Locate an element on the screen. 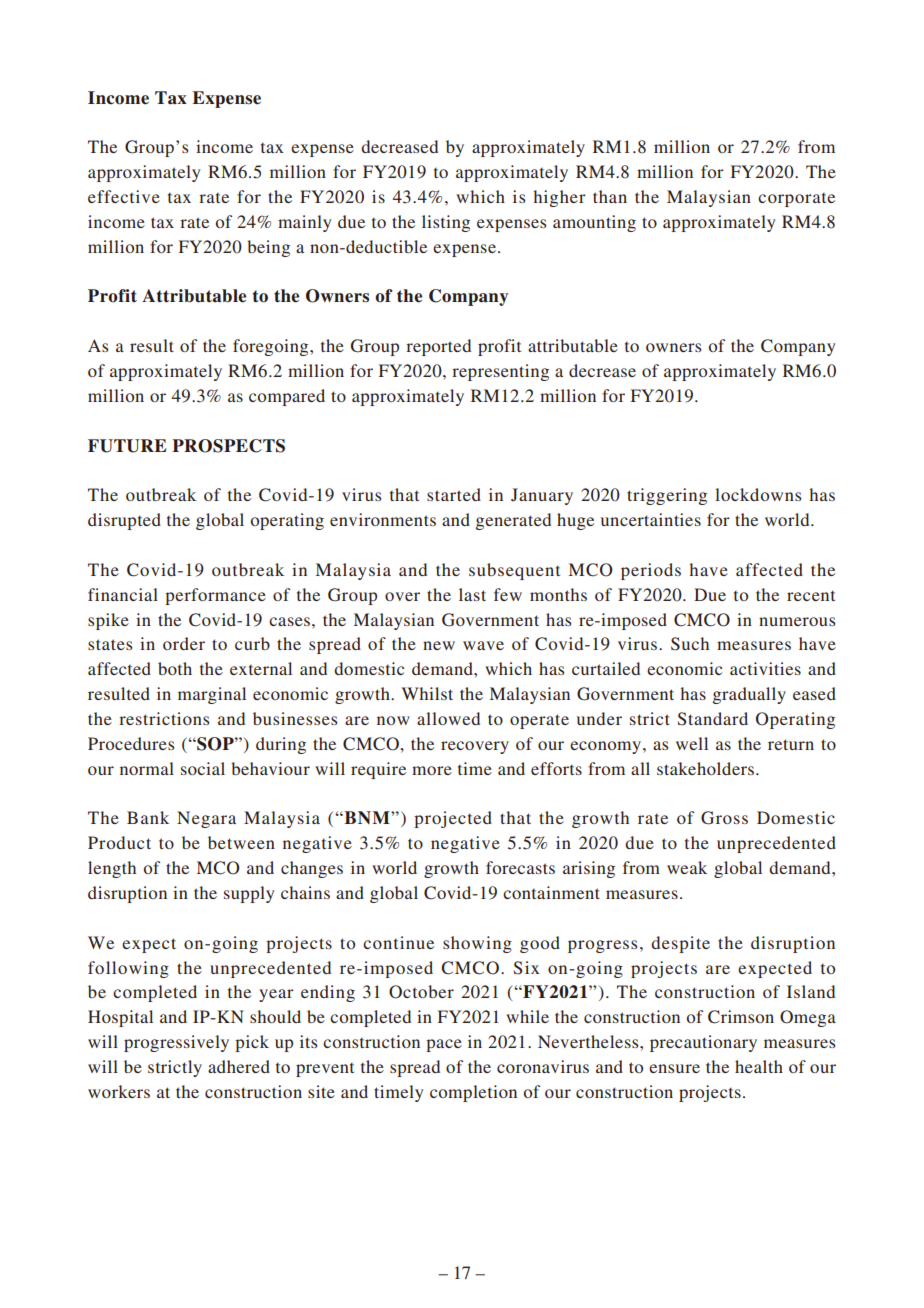 The height and width of the screenshot is (1308, 924). than is located at coordinates (610, 196).
